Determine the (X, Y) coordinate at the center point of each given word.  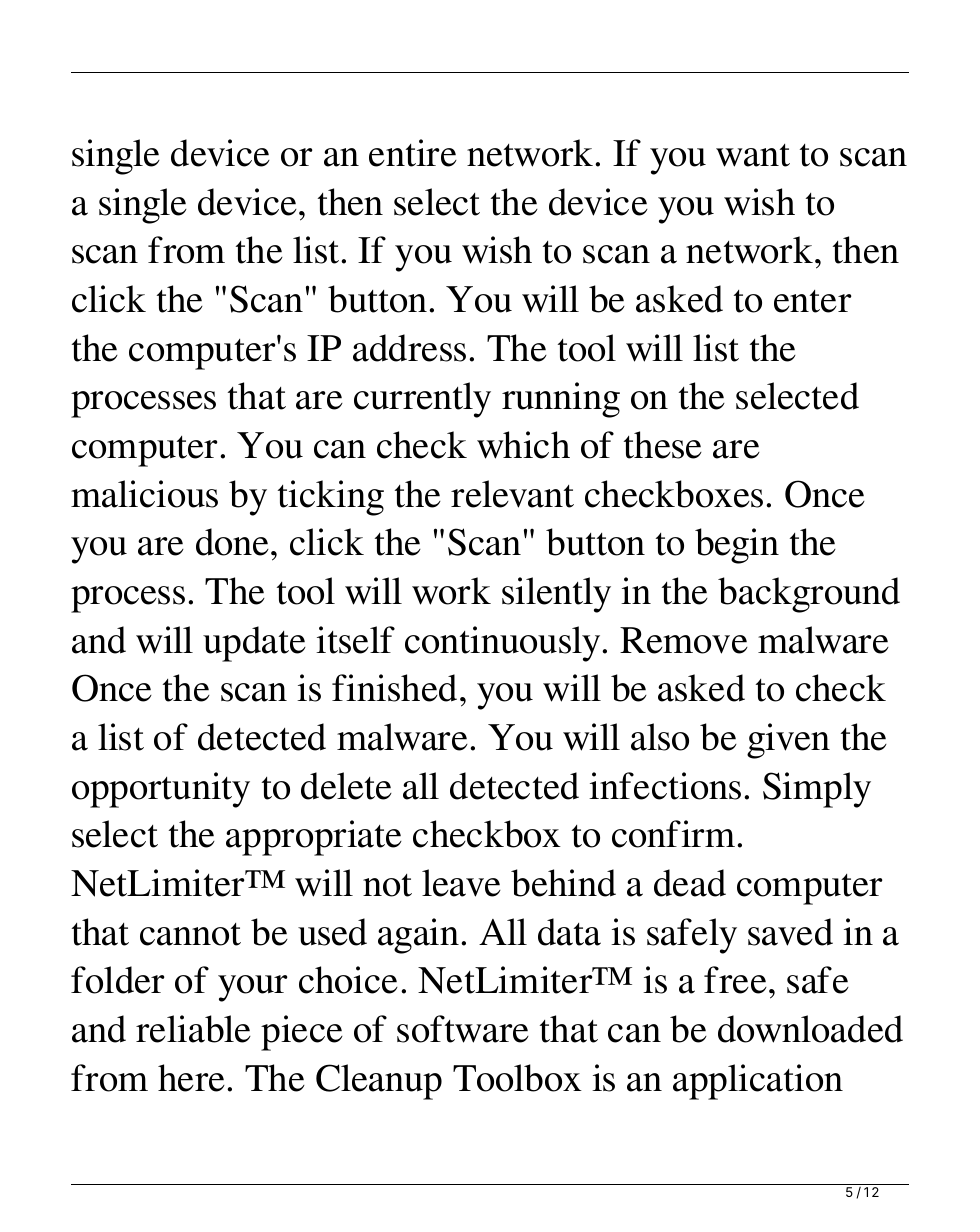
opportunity (161, 790)
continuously (504, 644)
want (753, 155)
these (663, 445)
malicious (144, 494)
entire (413, 153)
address (409, 348)
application (758, 1082)
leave (461, 883)
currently (422, 400)
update (254, 644)
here (193, 1078)
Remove (684, 640)
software (463, 1029)
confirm (675, 834)
